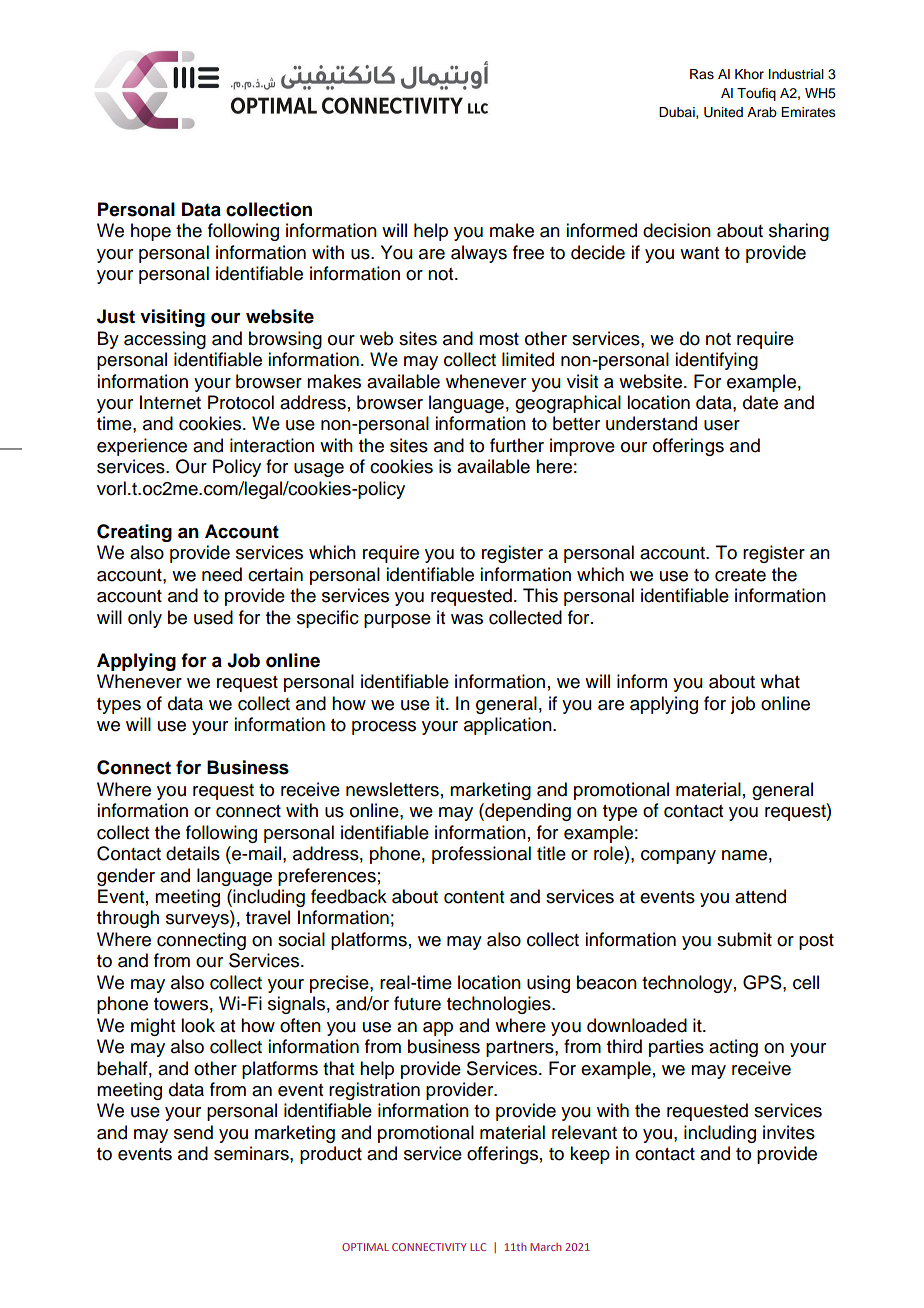 Image resolution: width=924 pixels, height=1308 pixels. Describe the element at coordinates (479, 254) in the document. I see `always` at that location.
